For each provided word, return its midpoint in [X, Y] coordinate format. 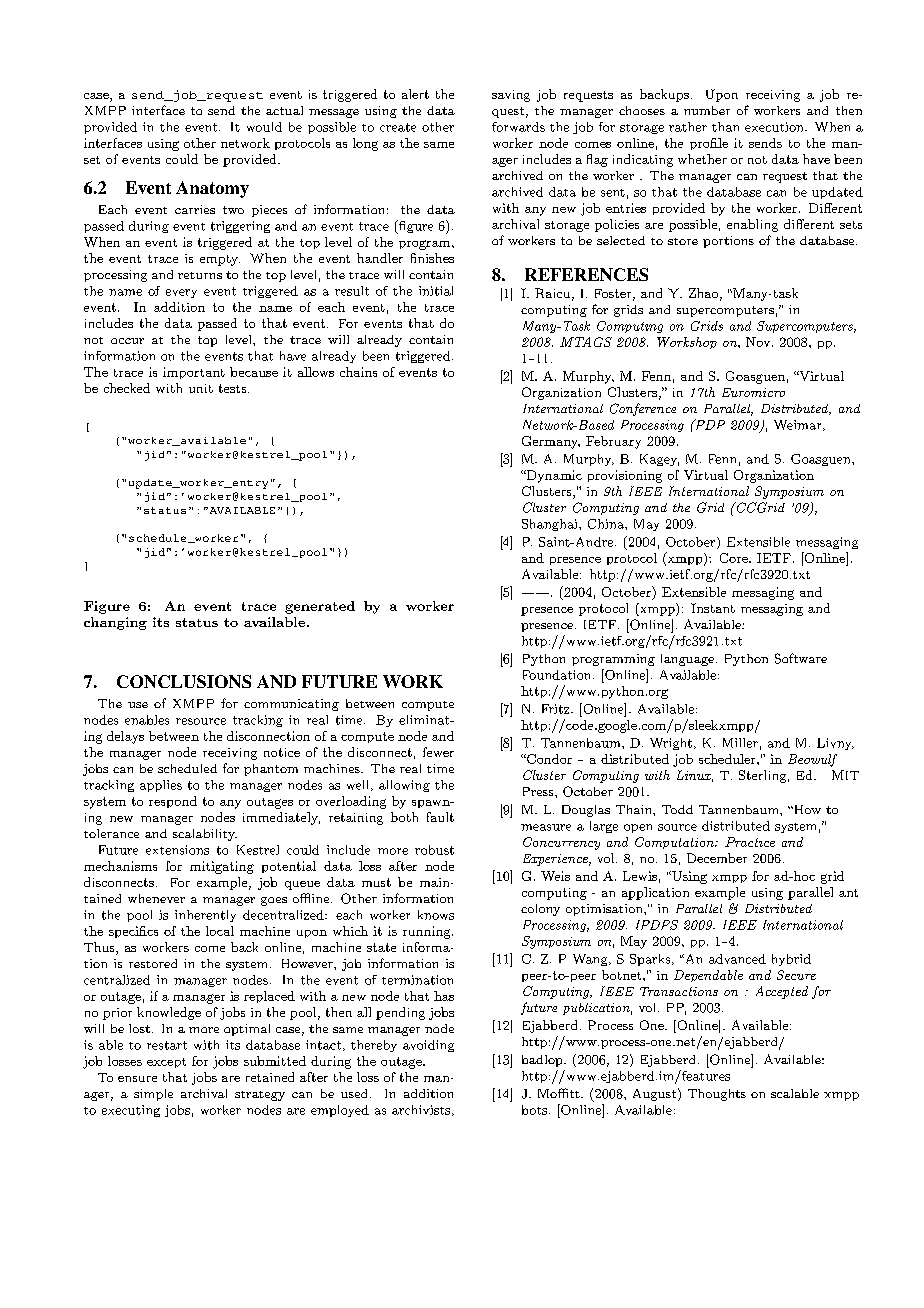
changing [115, 623]
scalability [205, 835]
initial [436, 291]
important [194, 373]
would [264, 127]
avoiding [428, 1046]
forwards [518, 127]
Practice [750, 842]
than [725, 127]
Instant [713, 608]
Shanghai [551, 525]
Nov [759, 342]
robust [434, 850]
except [166, 1063]
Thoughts [717, 1095]
